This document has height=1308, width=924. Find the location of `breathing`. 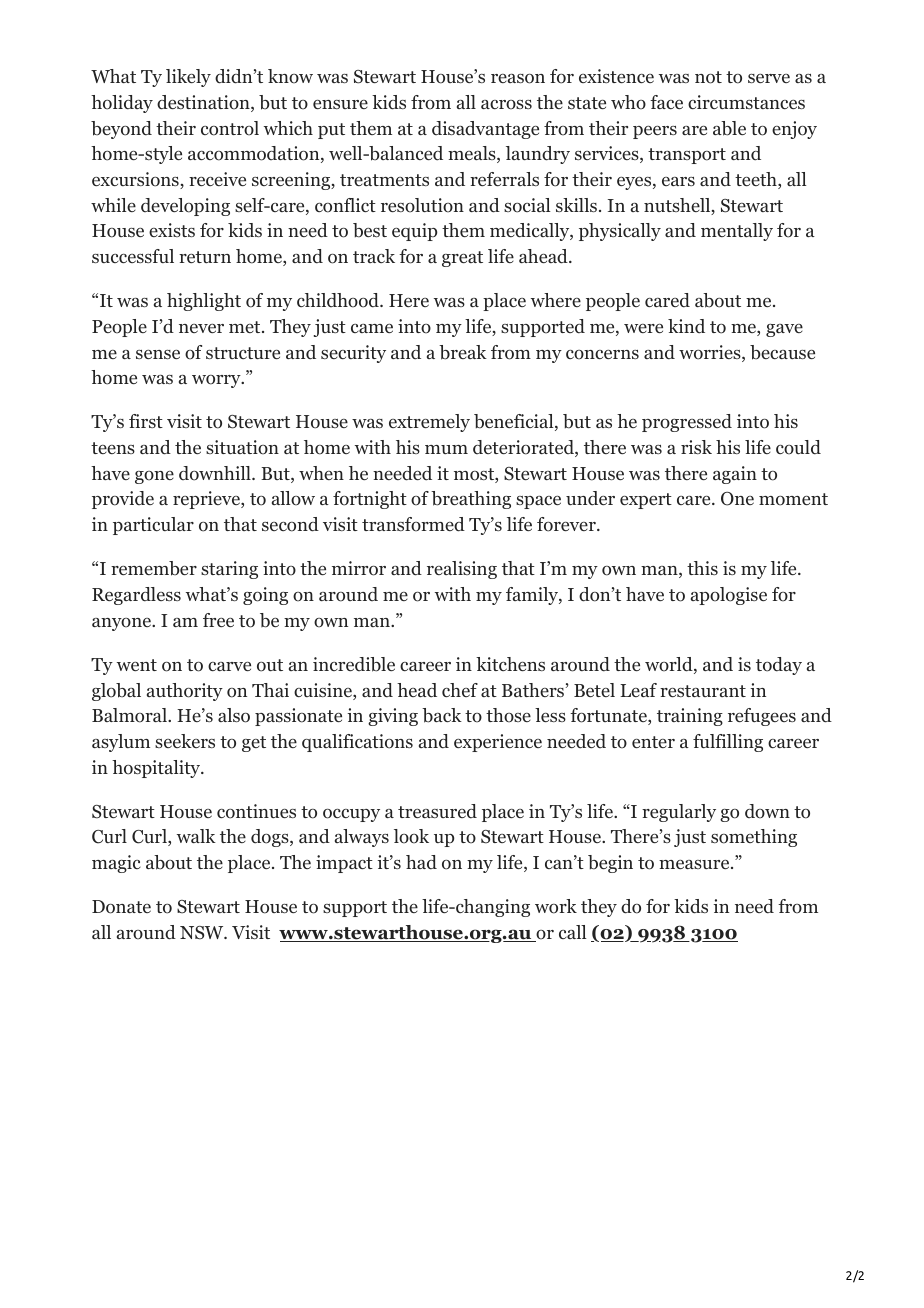

breathing is located at coordinates (471, 500).
